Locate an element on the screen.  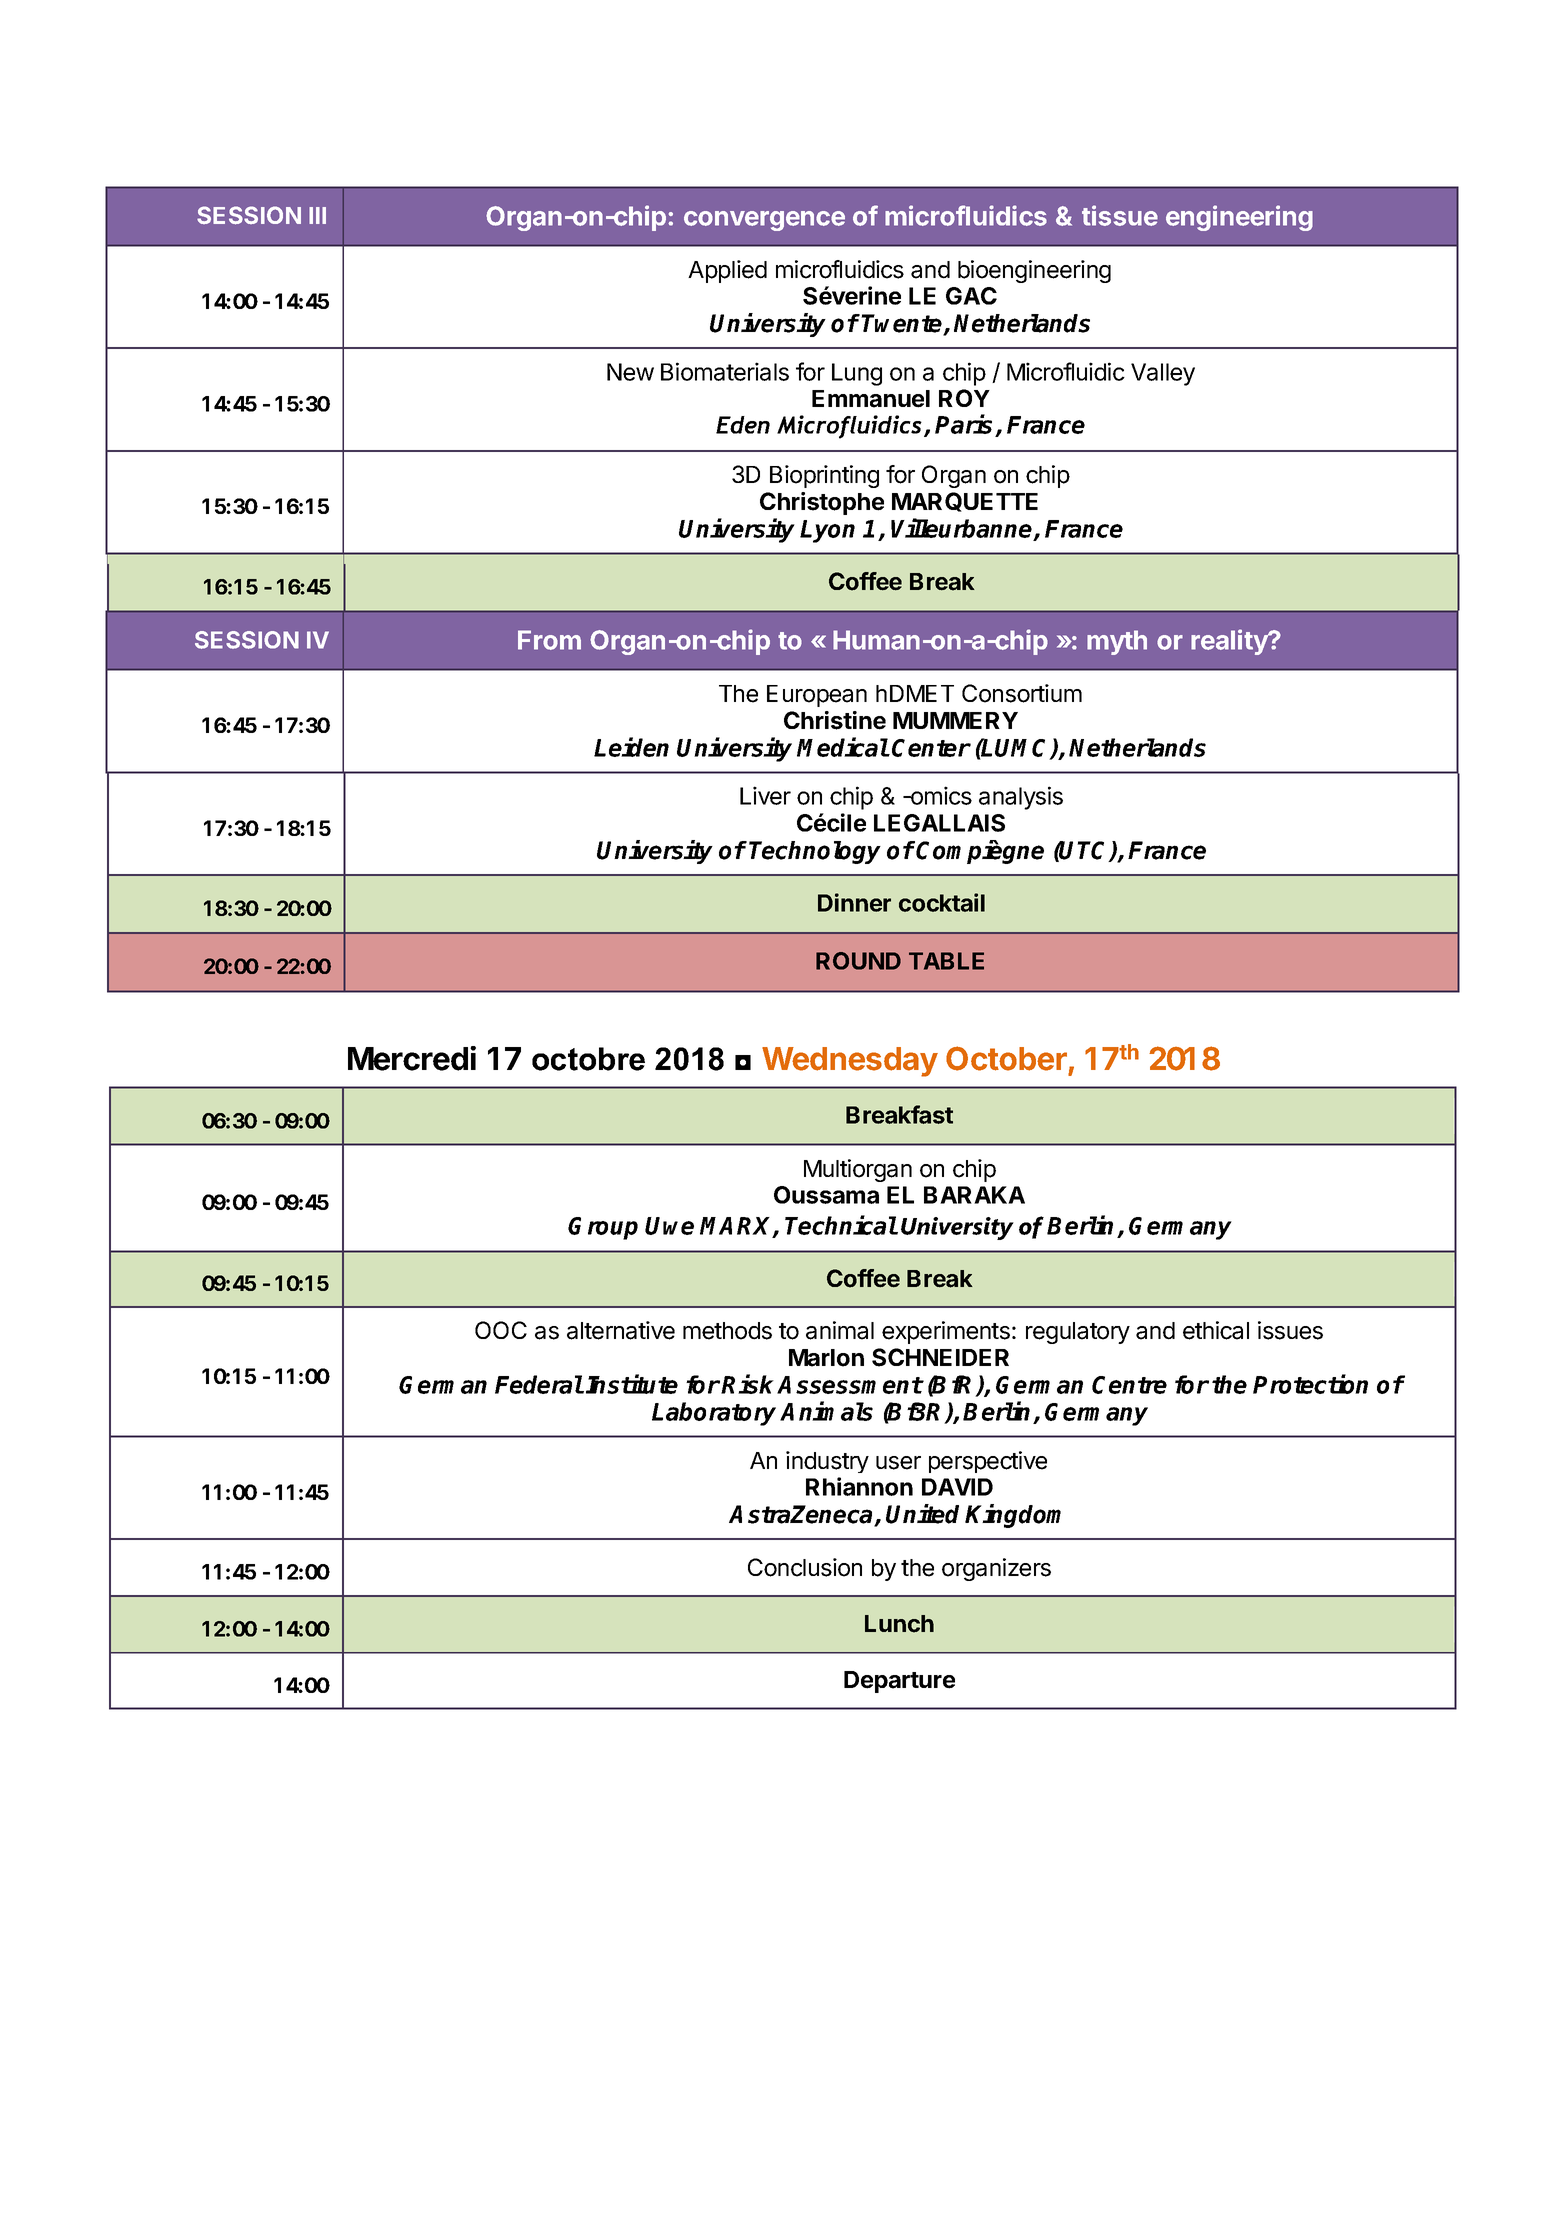
Christine is located at coordinates (835, 720).
